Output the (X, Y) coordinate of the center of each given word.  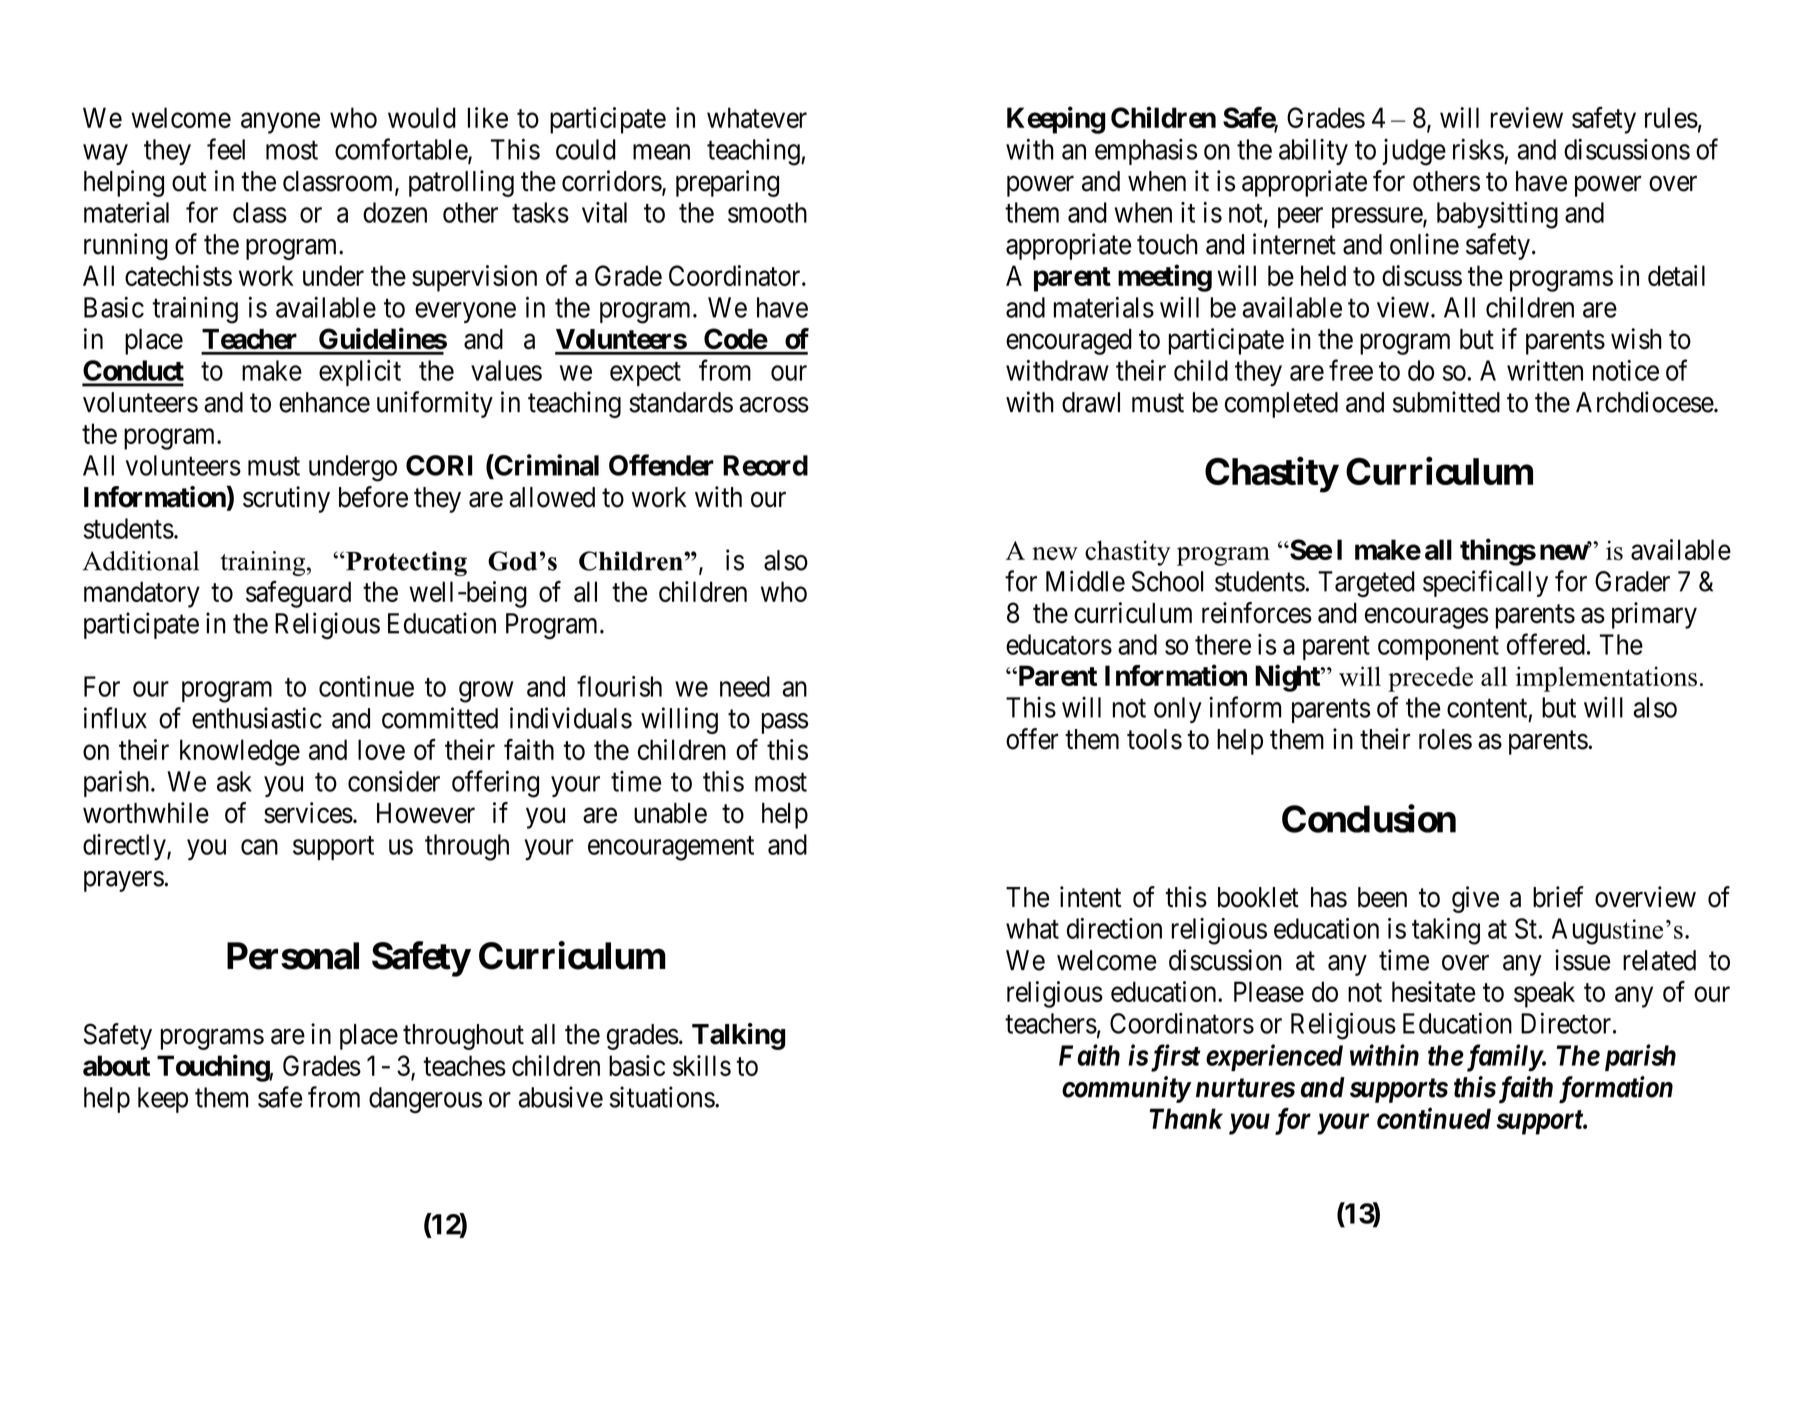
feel (226, 149)
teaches (465, 1065)
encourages (1426, 618)
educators (1059, 644)
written (1545, 370)
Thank (1186, 1118)
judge (1414, 152)
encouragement (671, 848)
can (259, 847)
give (1475, 899)
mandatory (142, 594)
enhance (324, 402)
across (774, 405)
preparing (727, 183)
